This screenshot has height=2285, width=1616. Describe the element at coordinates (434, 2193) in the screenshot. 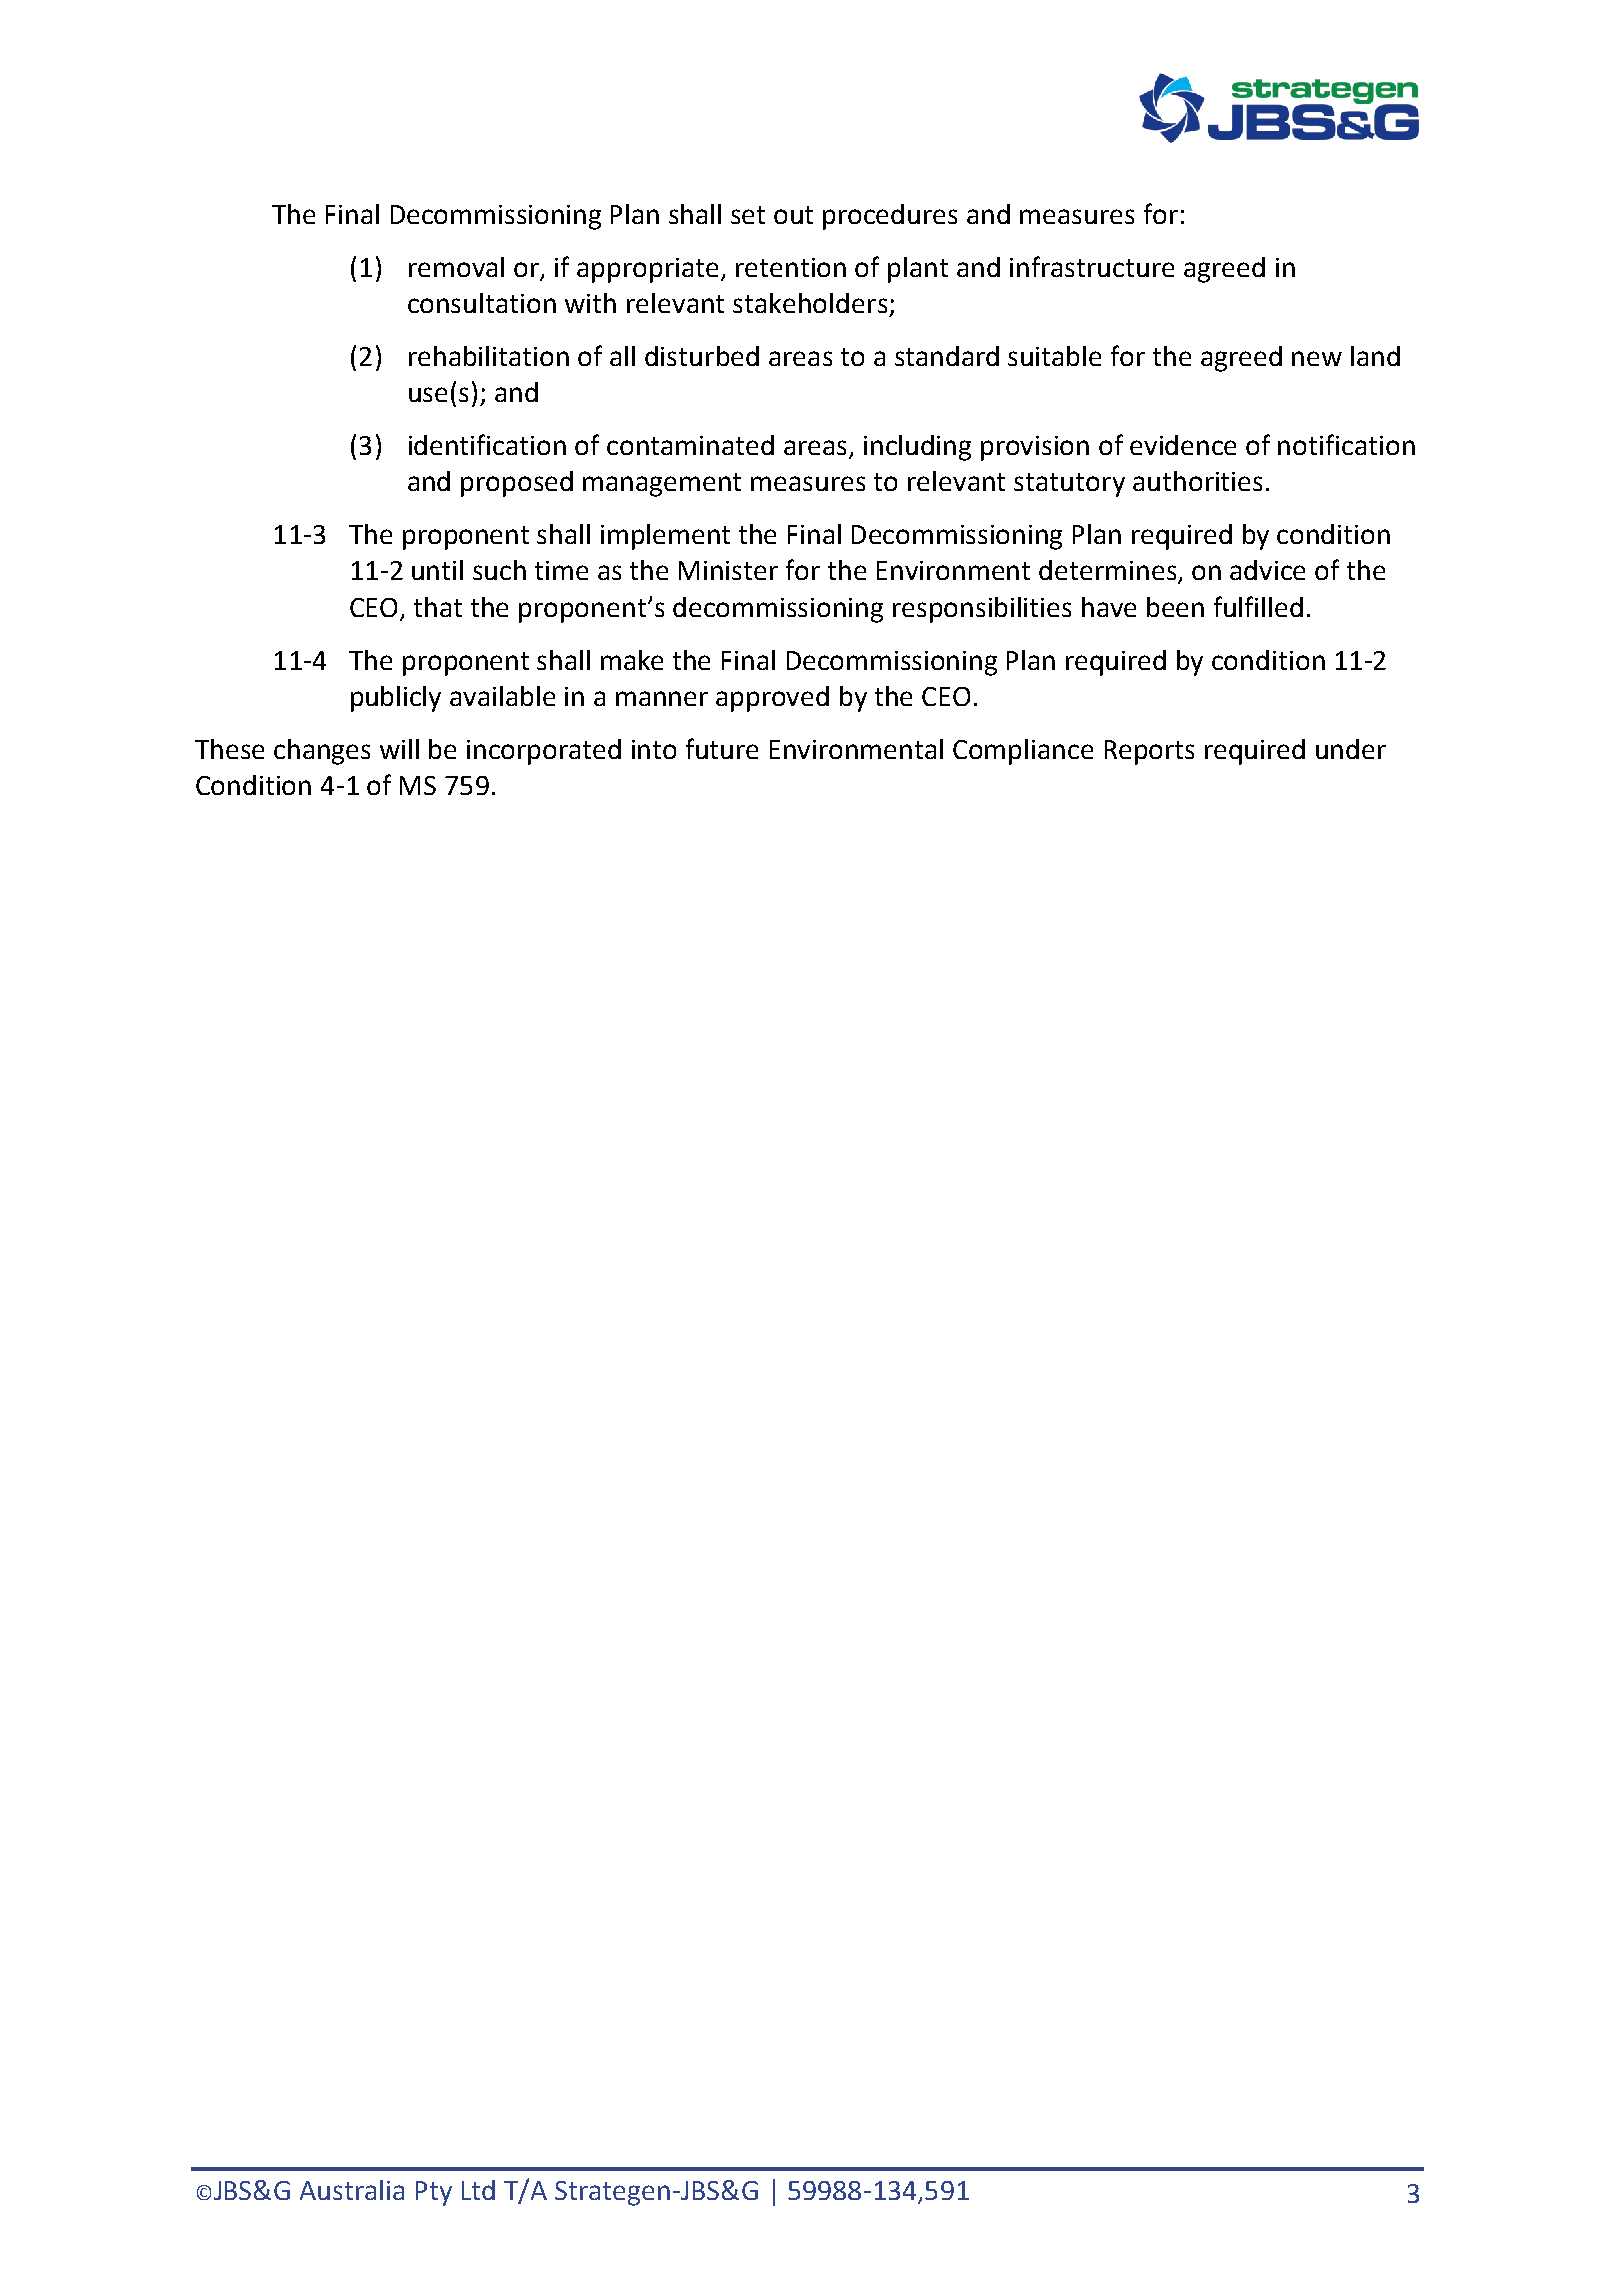

I see `Pty` at that location.
